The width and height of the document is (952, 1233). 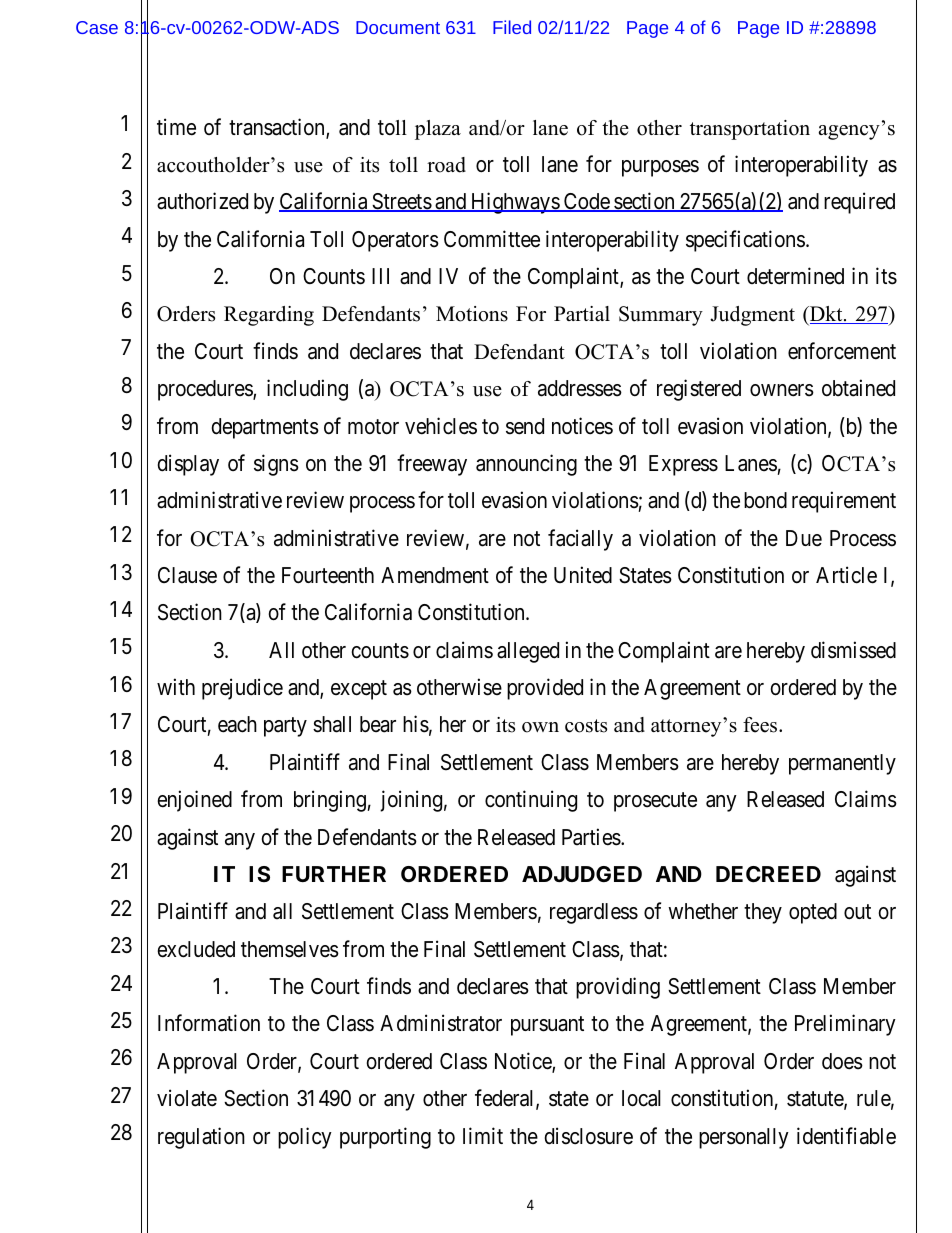 What do you see at coordinates (512, 27) in the document?
I see `Filed` at bounding box center [512, 27].
